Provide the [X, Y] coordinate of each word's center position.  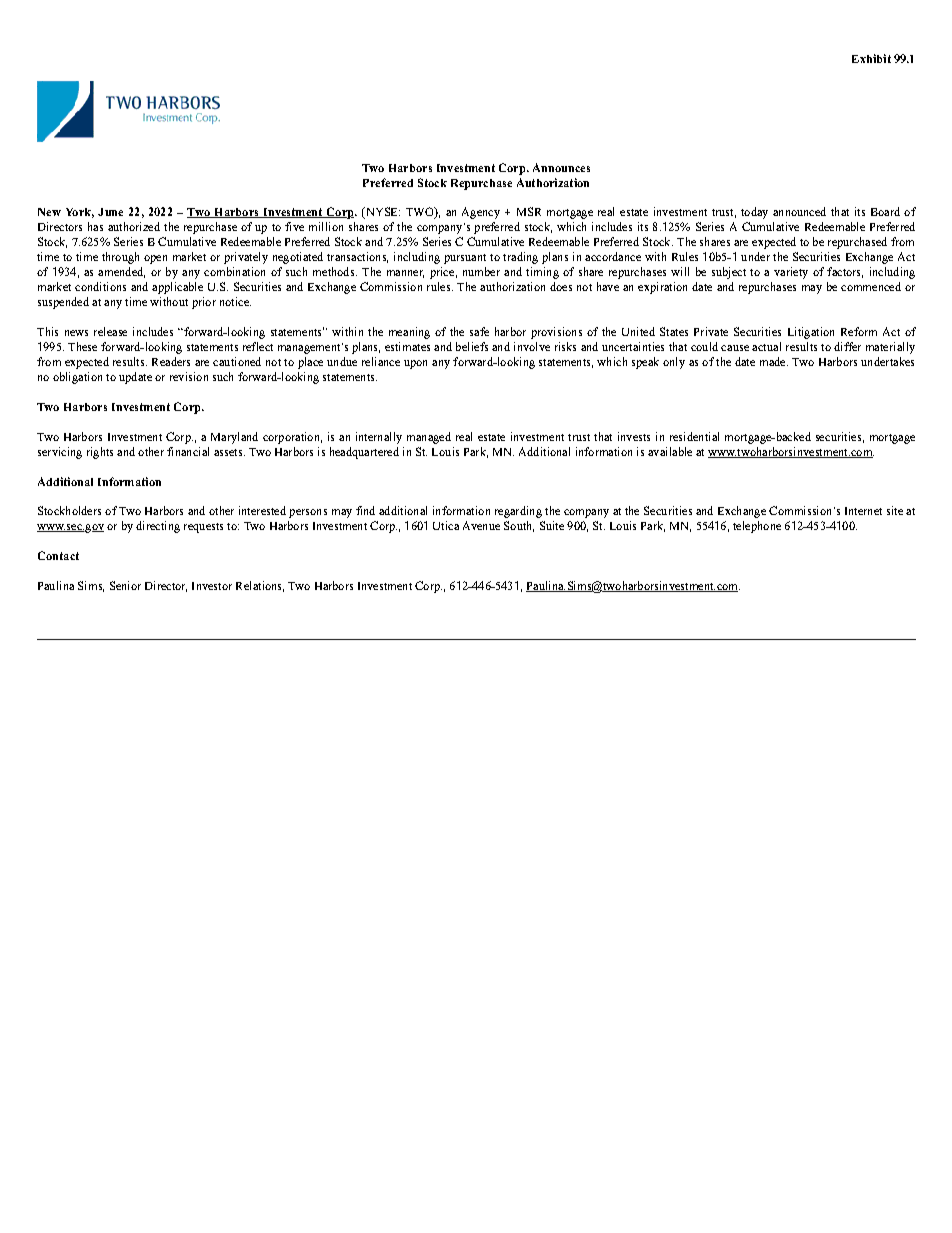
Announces [561, 167]
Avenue [481, 525]
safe [479, 331]
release [110, 331]
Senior [125, 585]
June [110, 212]
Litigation [811, 333]
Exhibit [871, 58]
